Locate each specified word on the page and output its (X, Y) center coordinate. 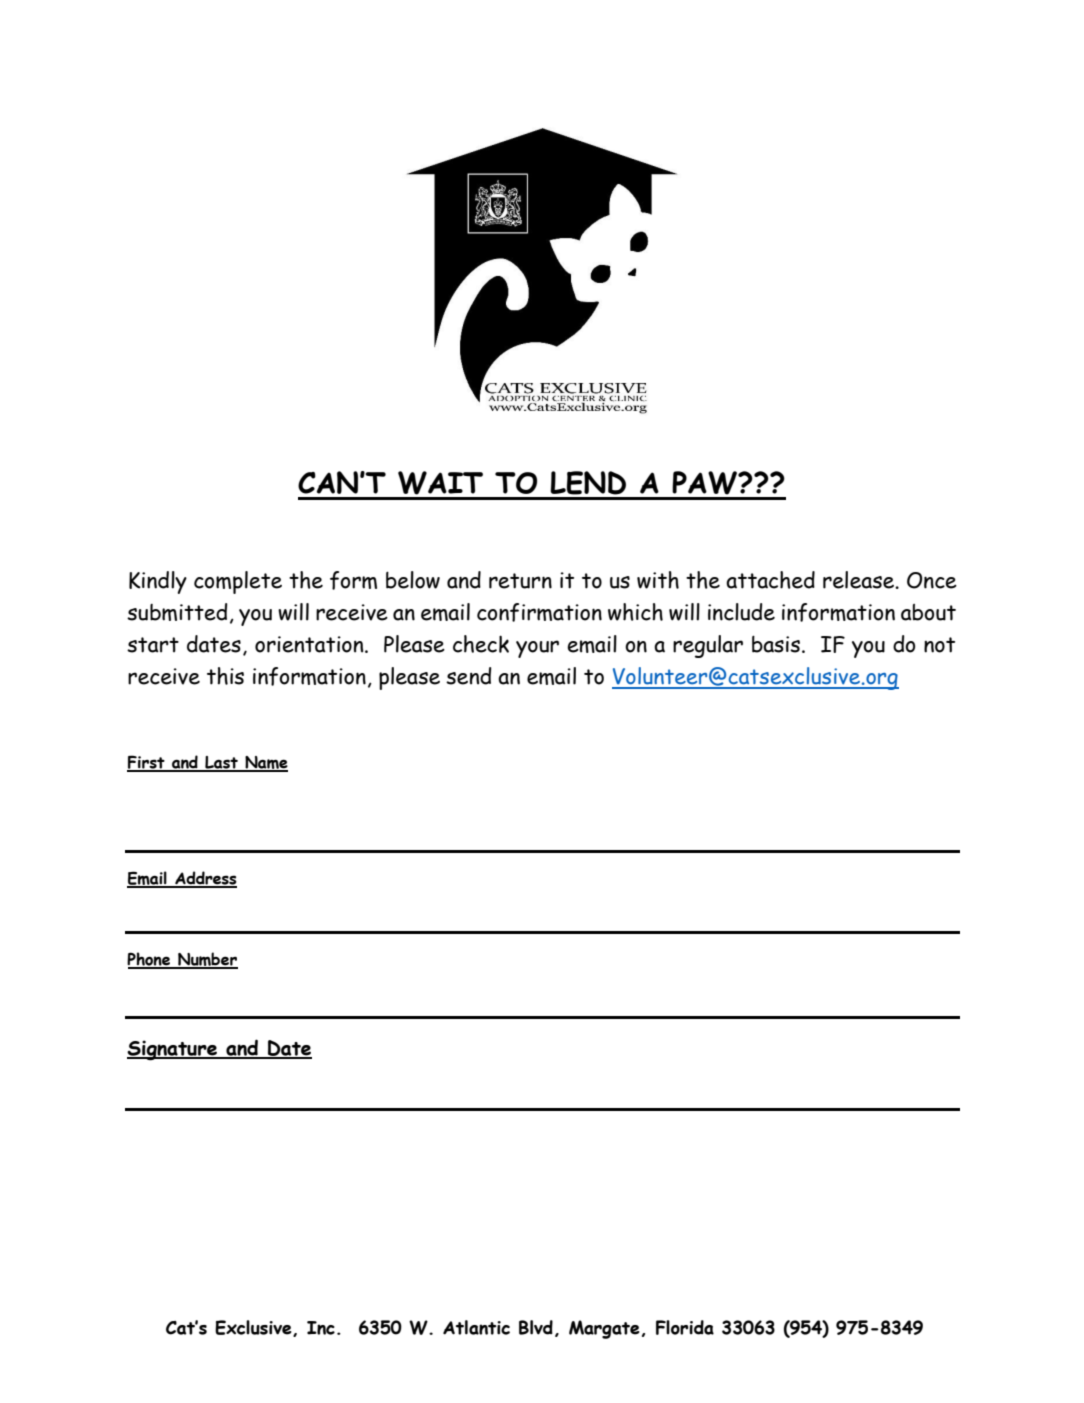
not (939, 645)
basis (776, 644)
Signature (173, 1050)
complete (238, 582)
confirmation (539, 612)
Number (207, 960)
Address (205, 879)
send (469, 676)
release (859, 580)
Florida (685, 1327)
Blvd (536, 1327)
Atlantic (476, 1327)
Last (221, 763)
